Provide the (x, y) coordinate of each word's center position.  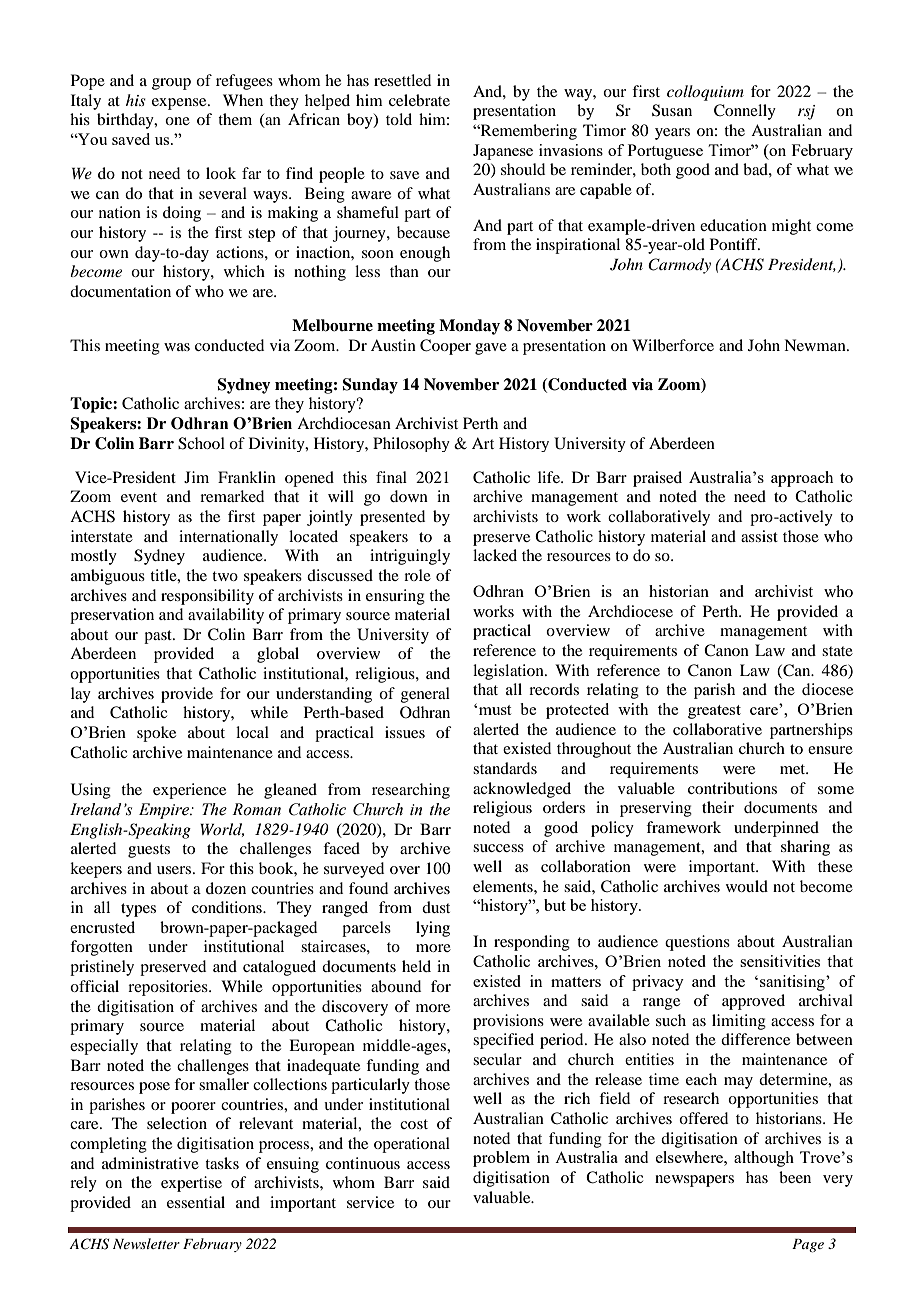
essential (196, 1202)
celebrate (419, 100)
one (177, 121)
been (795, 1177)
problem (501, 1159)
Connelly (745, 112)
